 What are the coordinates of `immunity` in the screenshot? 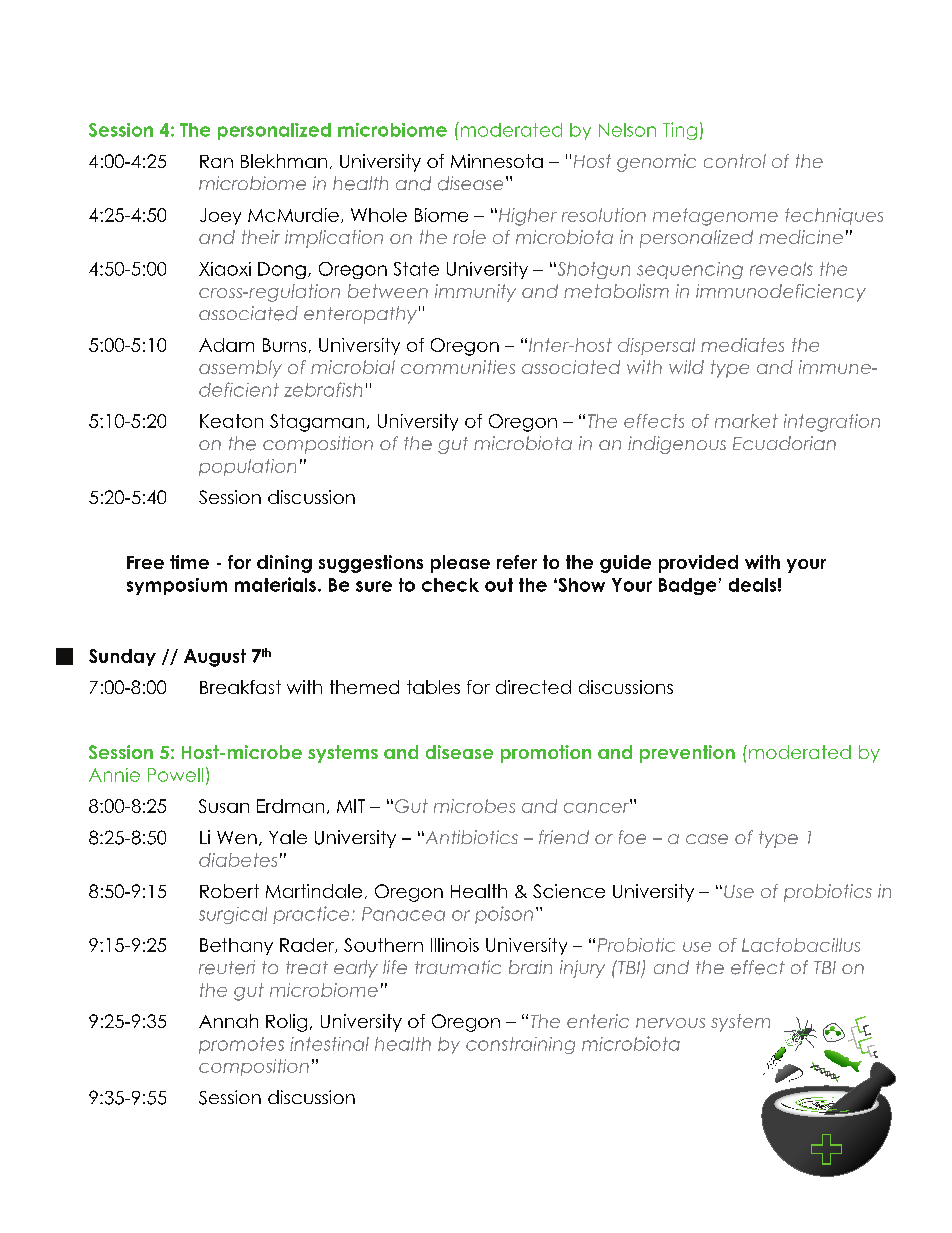 It's located at (475, 293).
